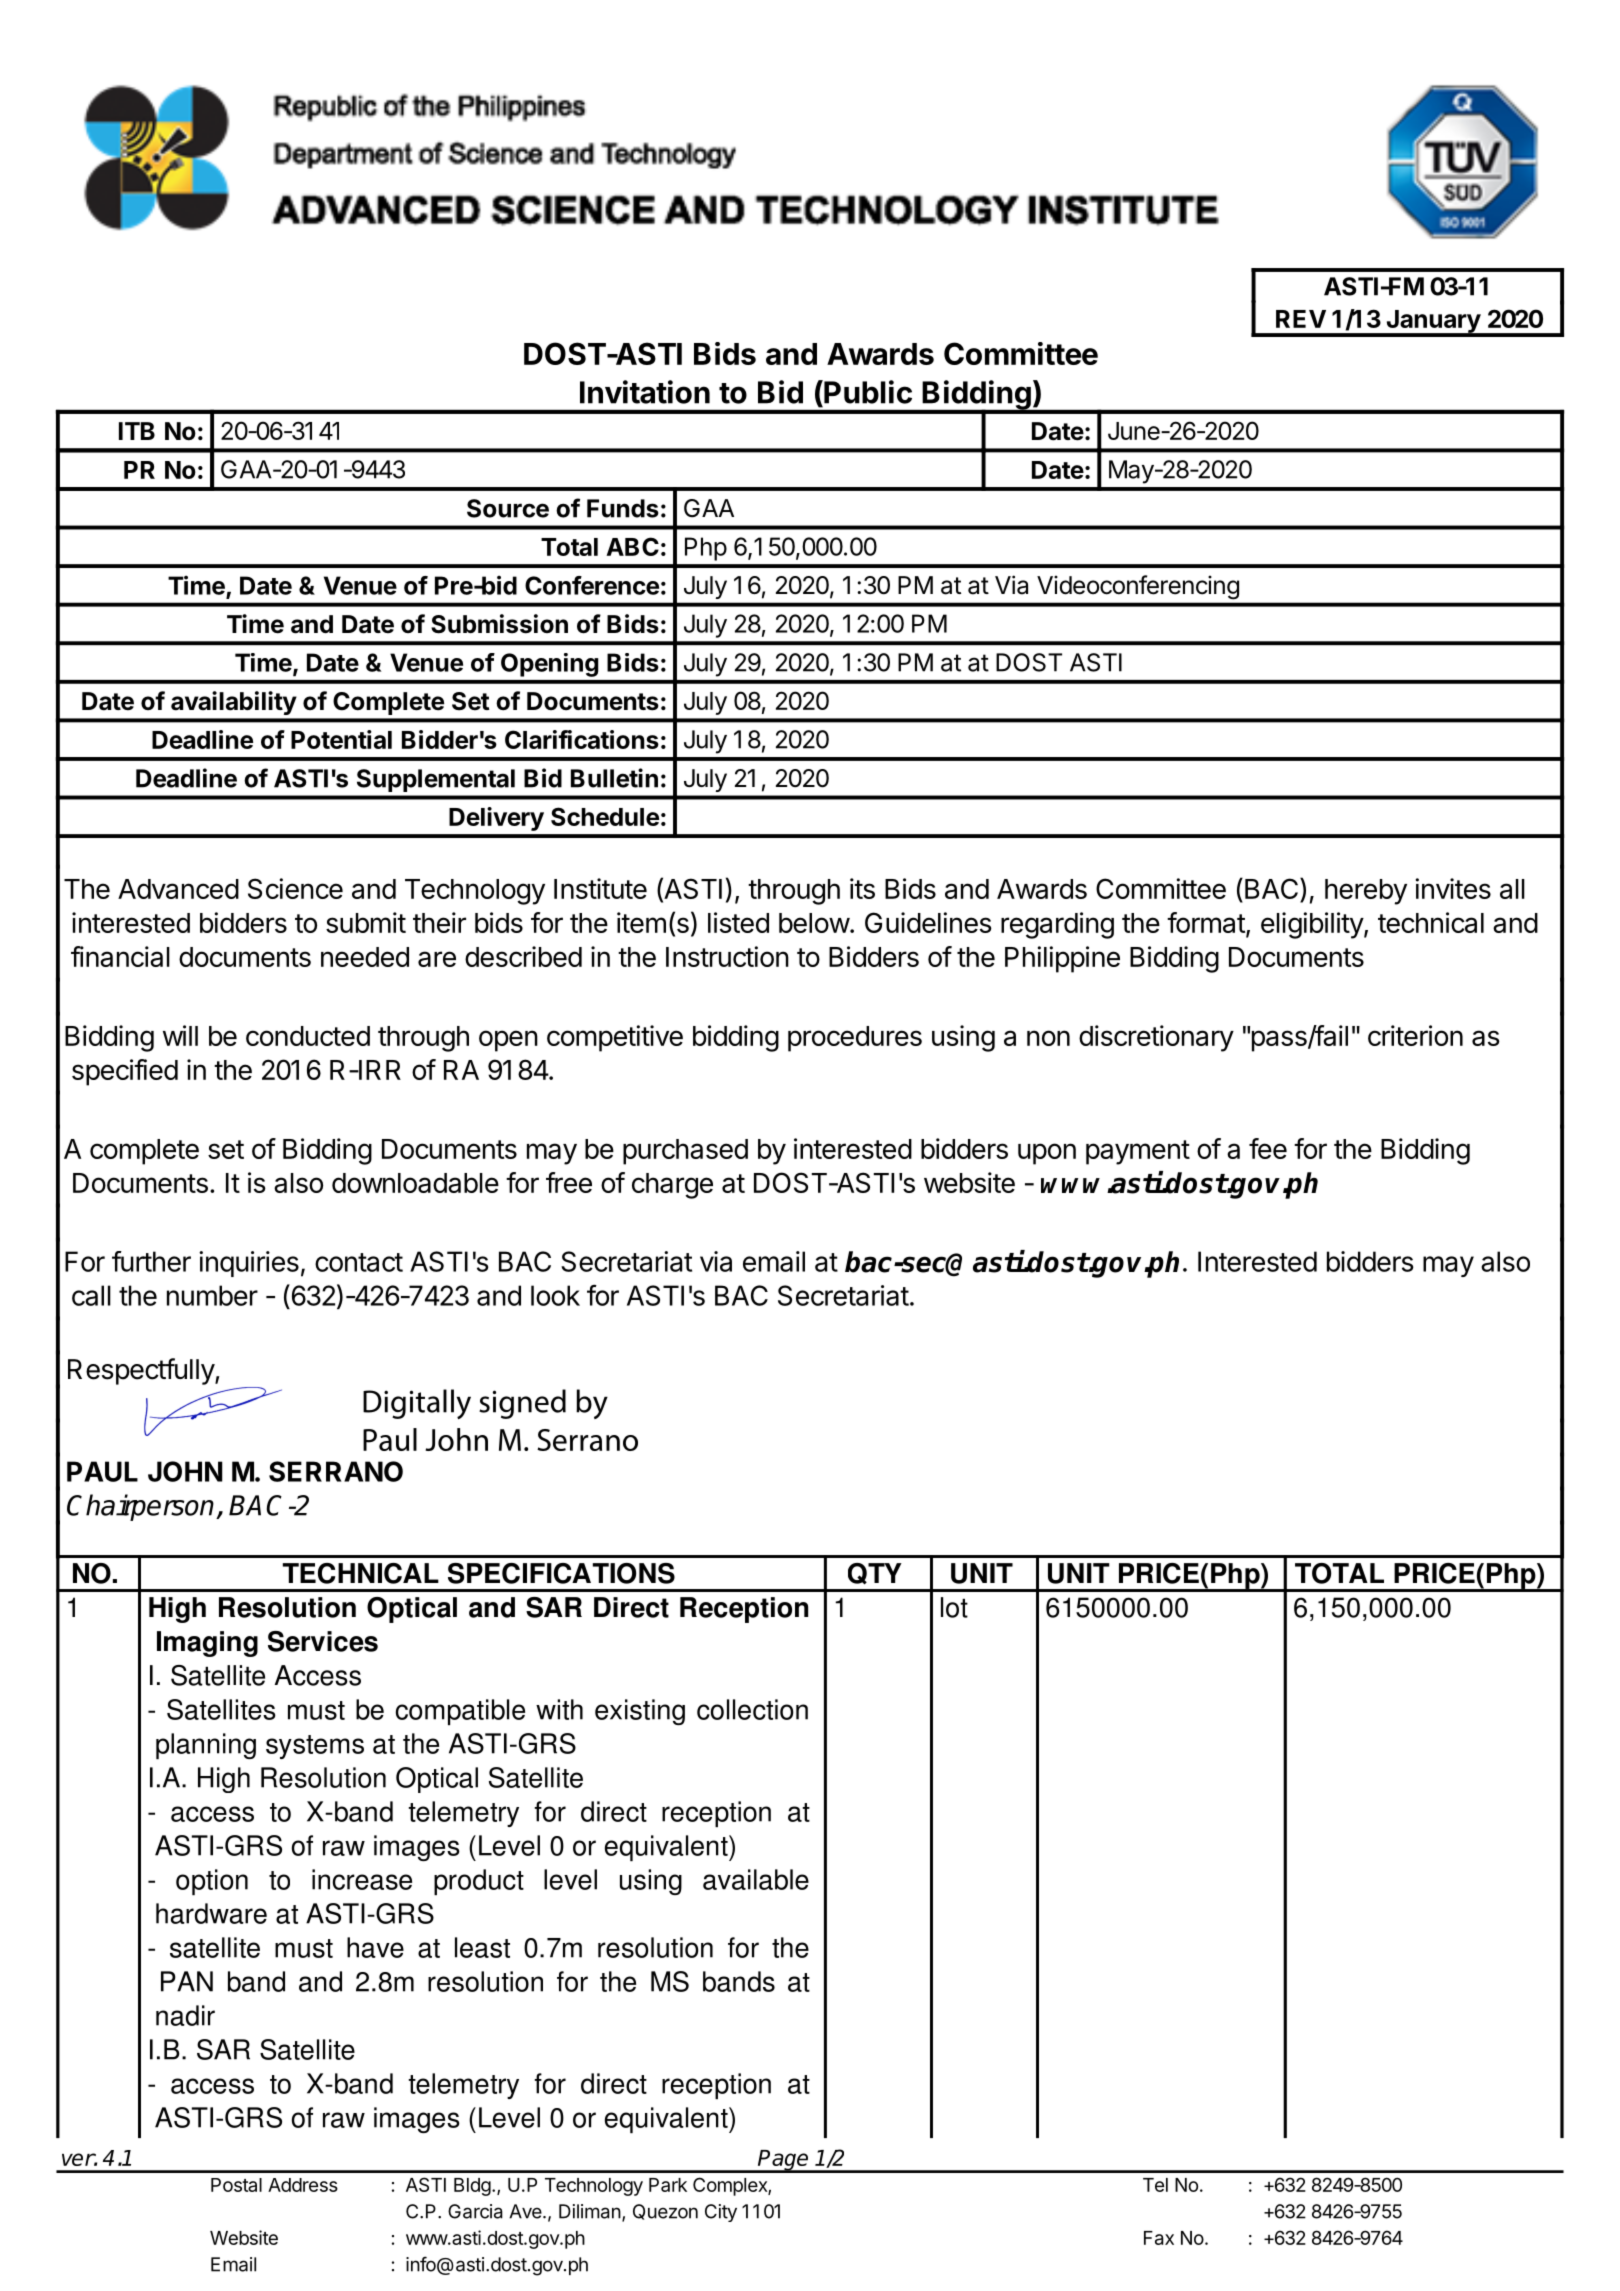 The width and height of the screenshot is (1620, 2291). What do you see at coordinates (752, 1709) in the screenshot?
I see `collection` at bounding box center [752, 1709].
